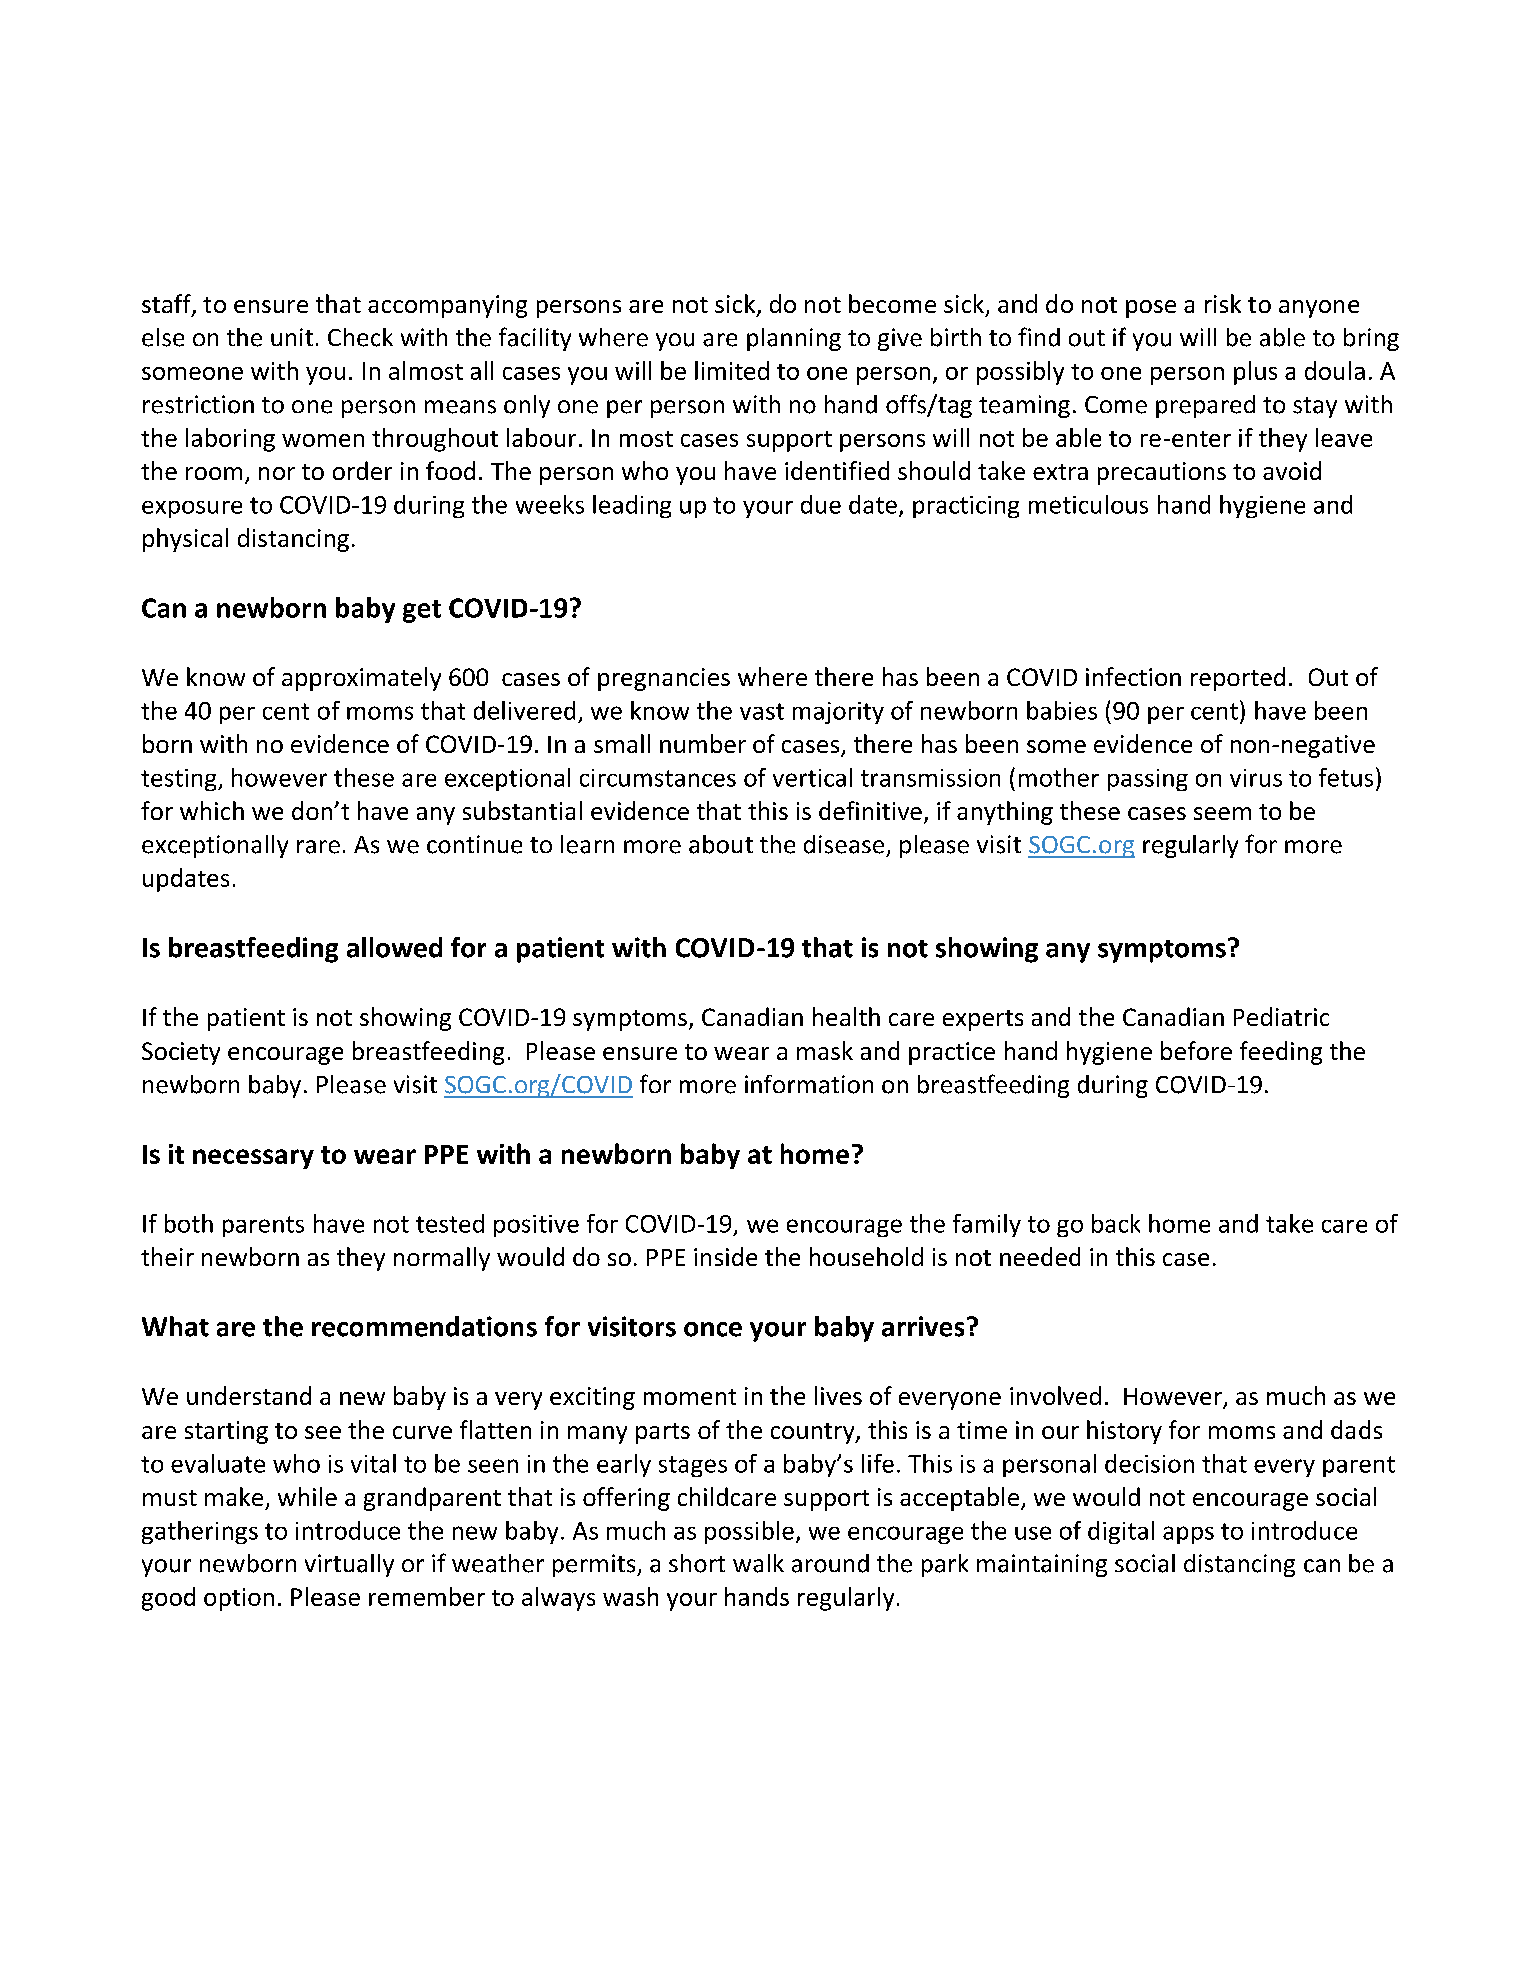 Image resolution: width=1523 pixels, height=1970 pixels. Describe the element at coordinates (292, 337) in the screenshot. I see `unit` at that location.
